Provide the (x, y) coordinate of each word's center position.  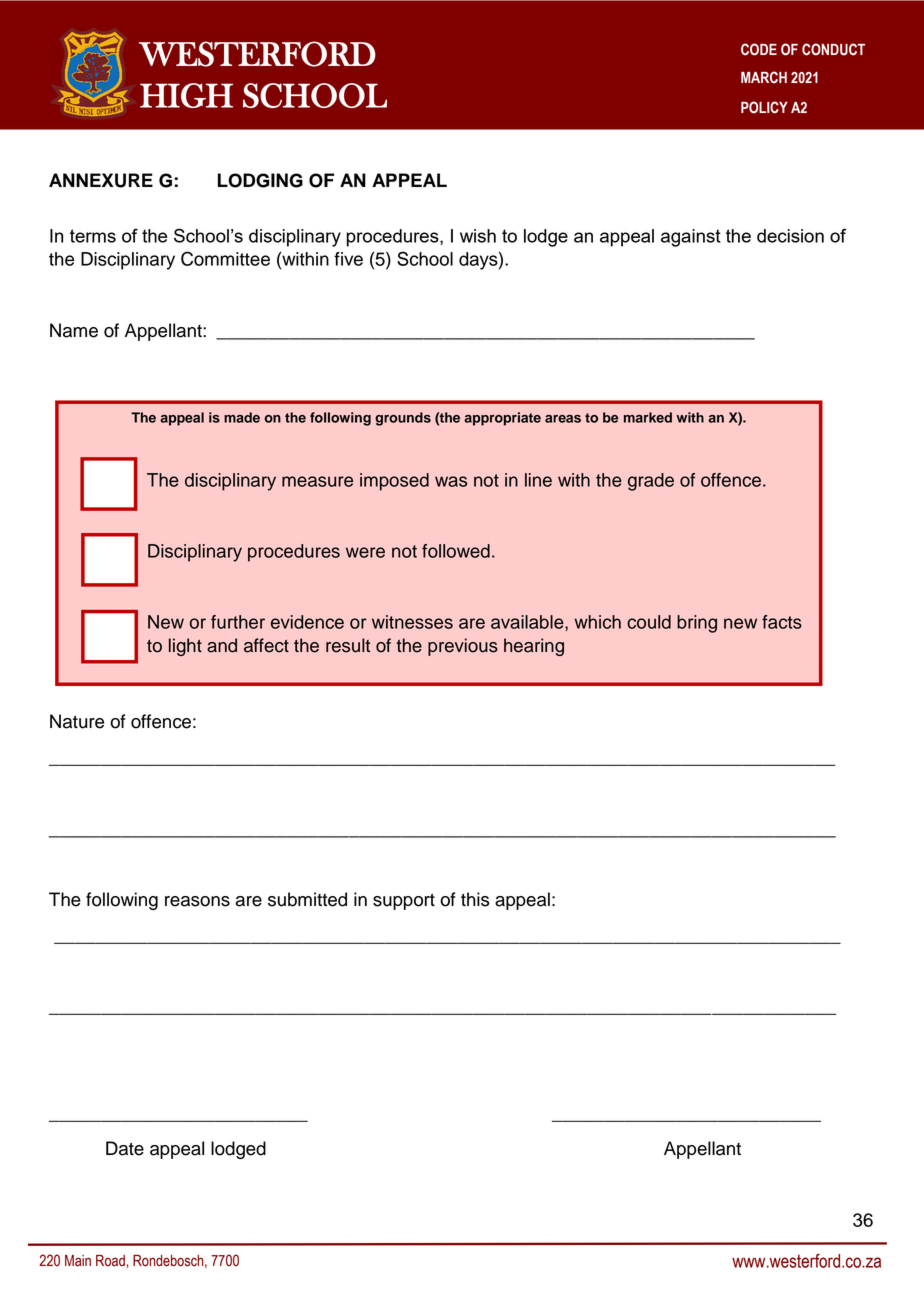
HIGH (186, 95)
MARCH (764, 77)
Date (125, 1148)
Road (111, 1261)
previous (463, 647)
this (475, 899)
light (185, 647)
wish (478, 236)
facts (782, 622)
